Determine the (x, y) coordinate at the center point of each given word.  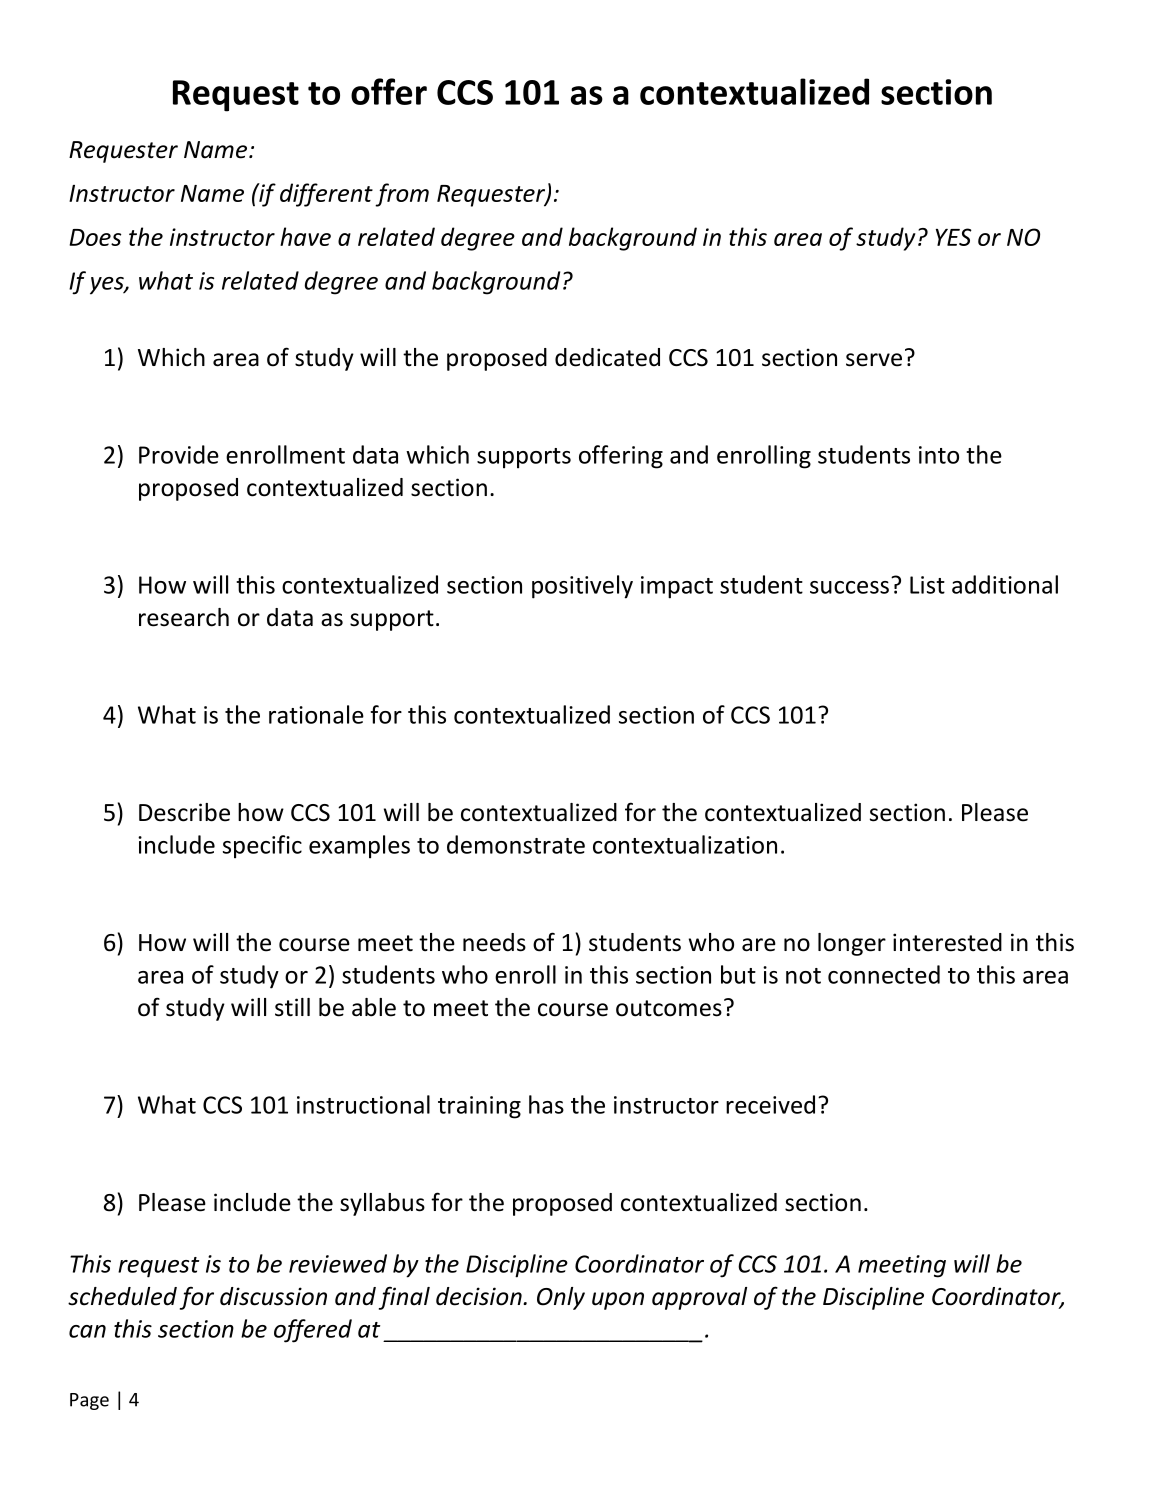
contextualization (685, 844)
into (939, 455)
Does (95, 237)
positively (582, 587)
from (402, 195)
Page (89, 1401)
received (770, 1104)
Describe (184, 812)
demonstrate (516, 844)
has (546, 1104)
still (292, 1007)
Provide (179, 454)
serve (874, 360)
